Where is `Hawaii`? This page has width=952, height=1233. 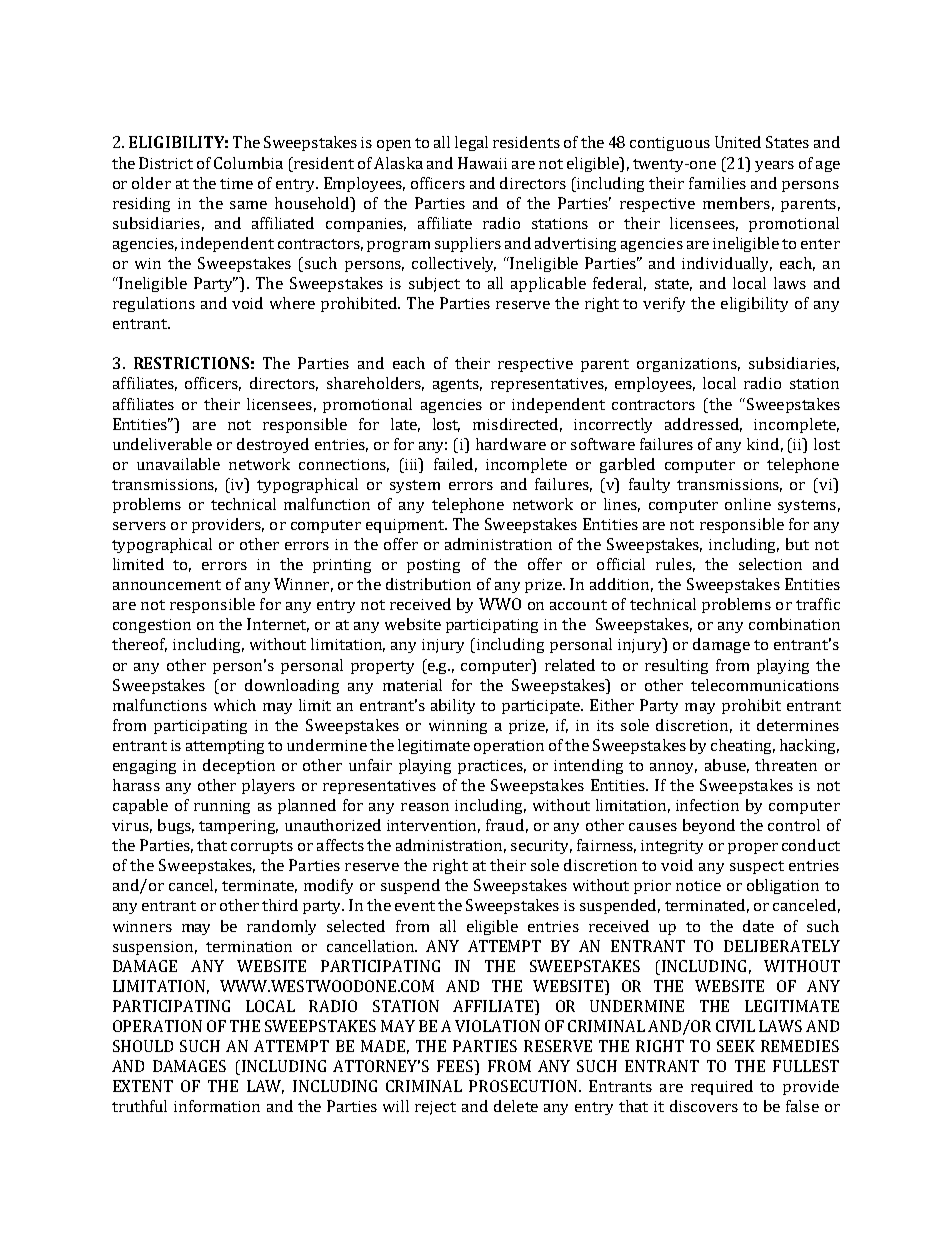 Hawaii is located at coordinates (482, 163).
